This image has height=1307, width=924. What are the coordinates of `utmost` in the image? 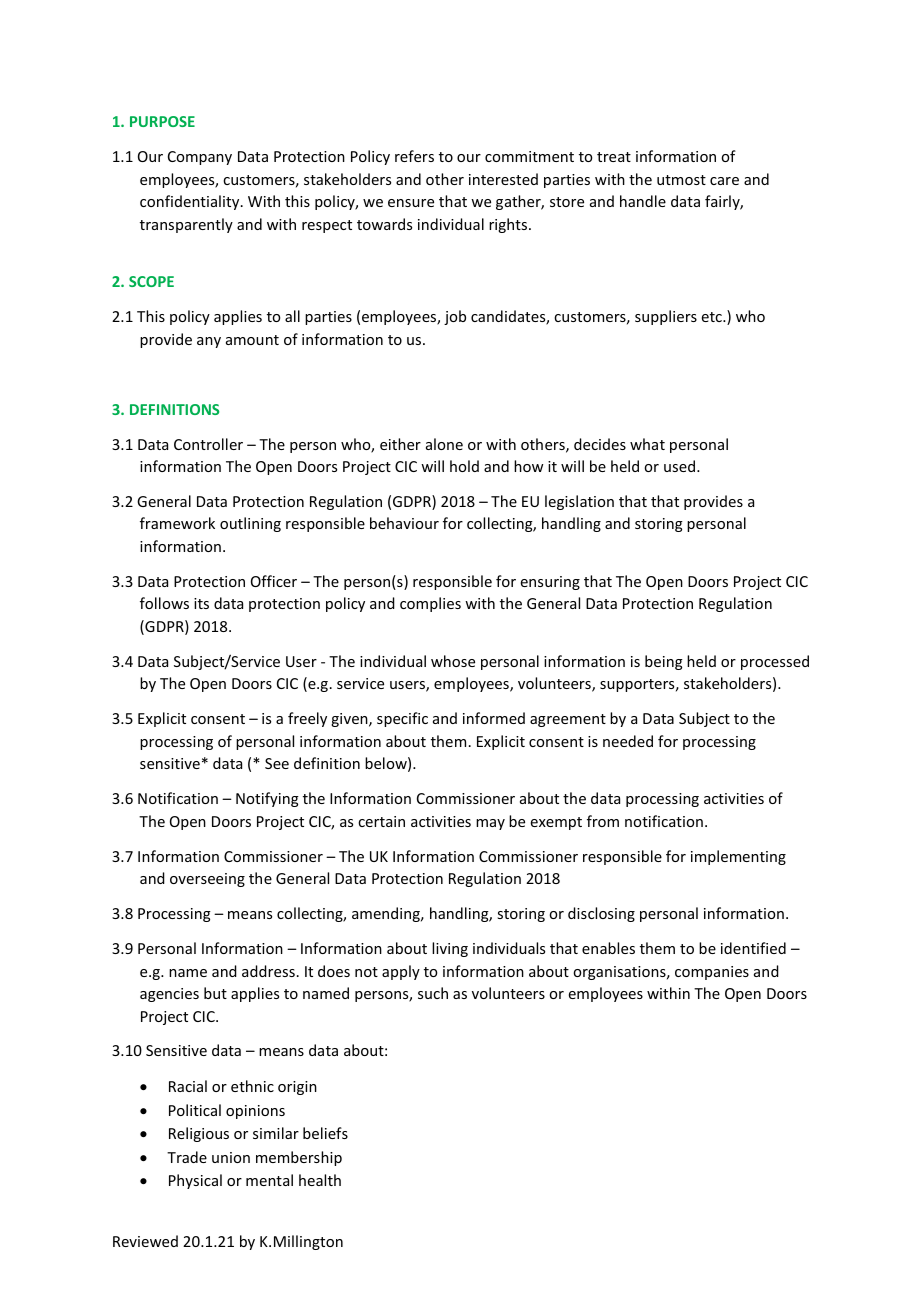 It's located at (681, 180).
